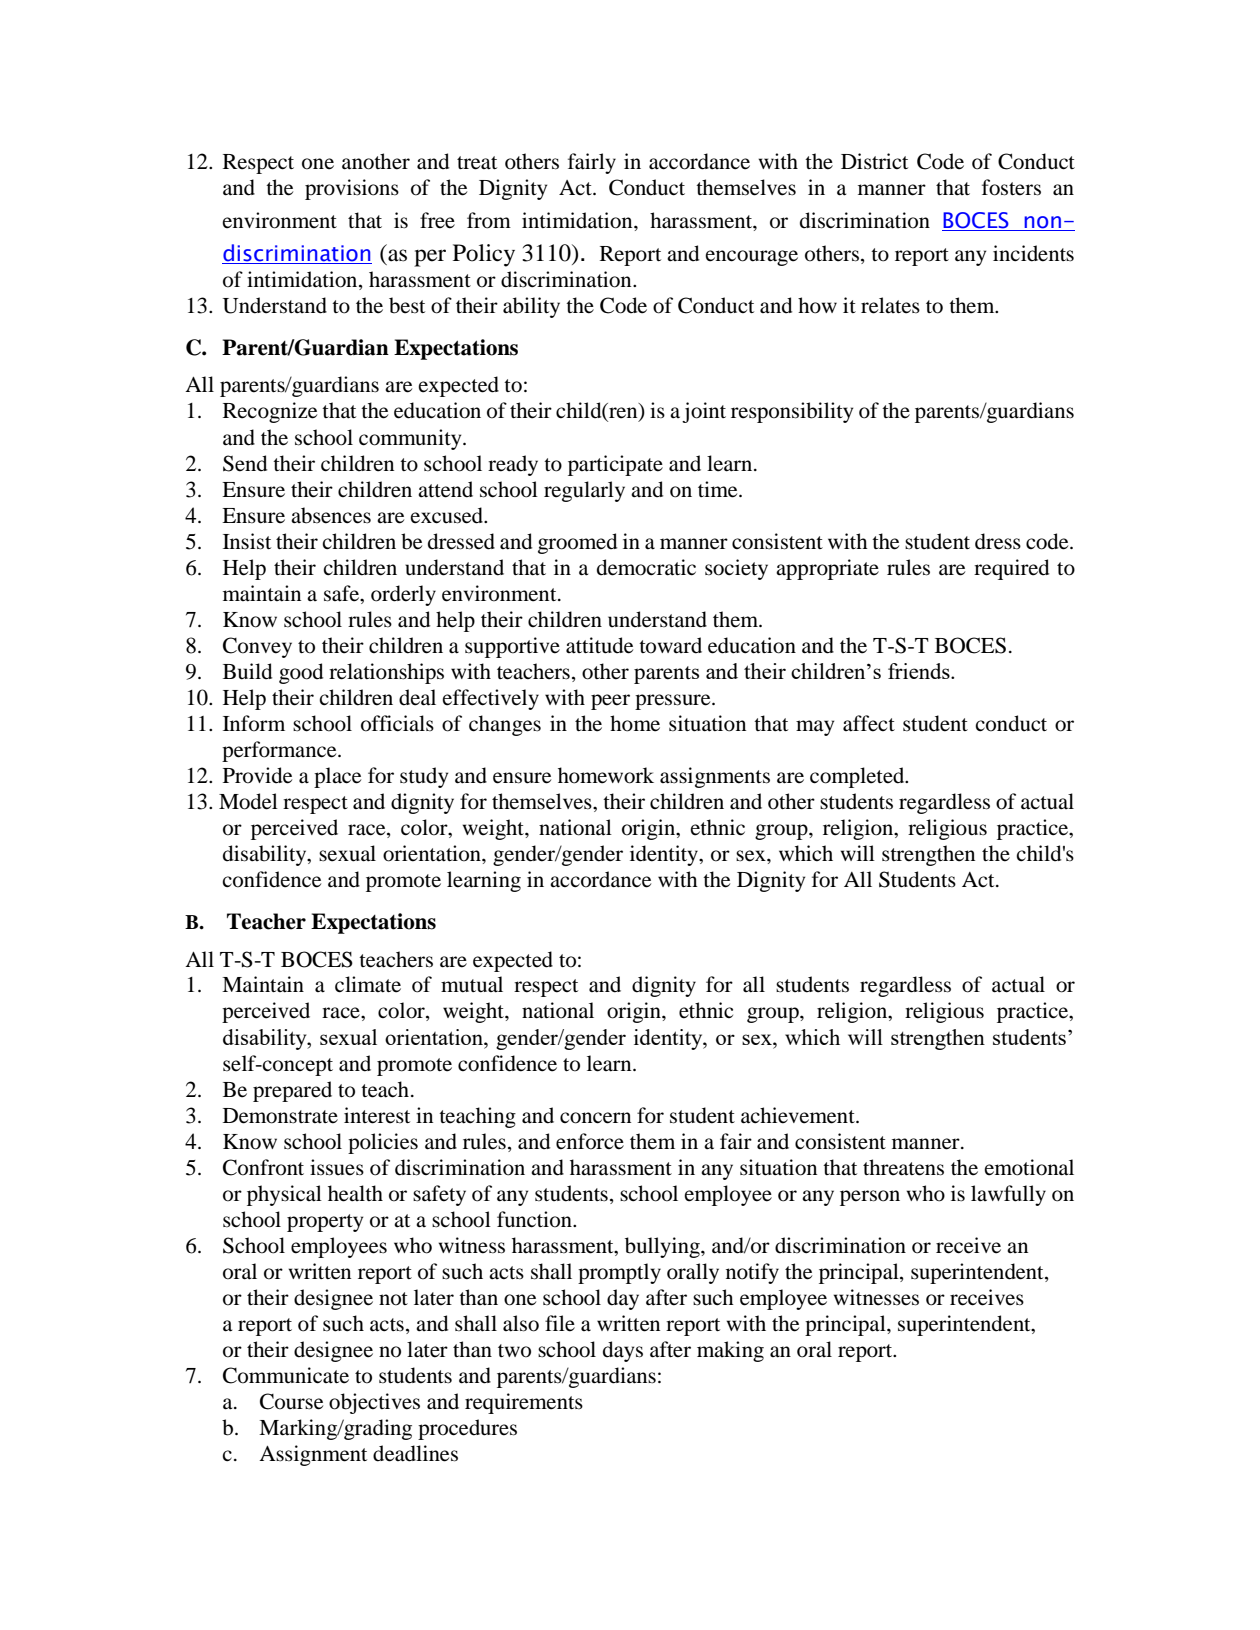  What do you see at coordinates (1011, 187) in the screenshot?
I see `fosters` at bounding box center [1011, 187].
